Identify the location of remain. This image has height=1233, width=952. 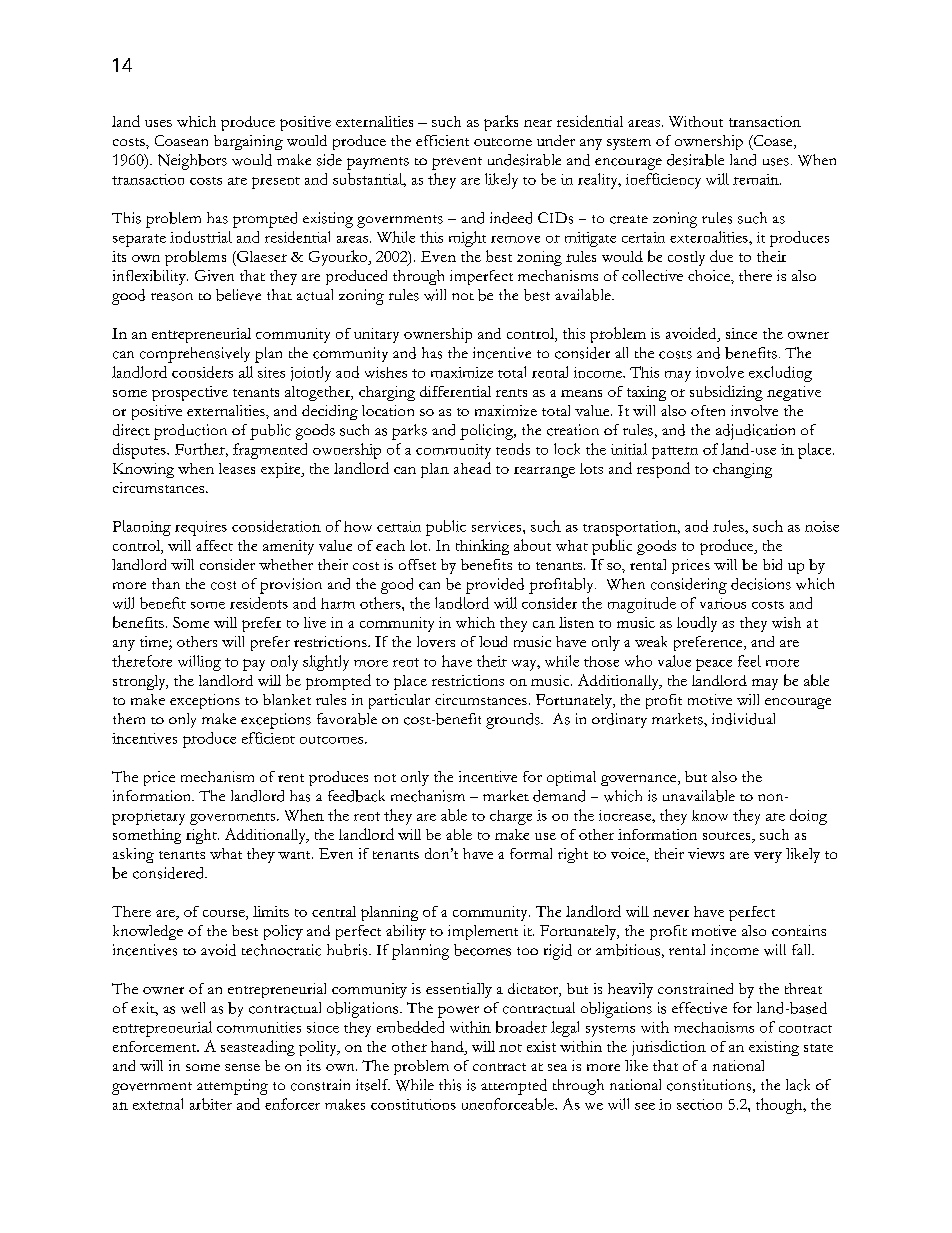
(757, 179).
